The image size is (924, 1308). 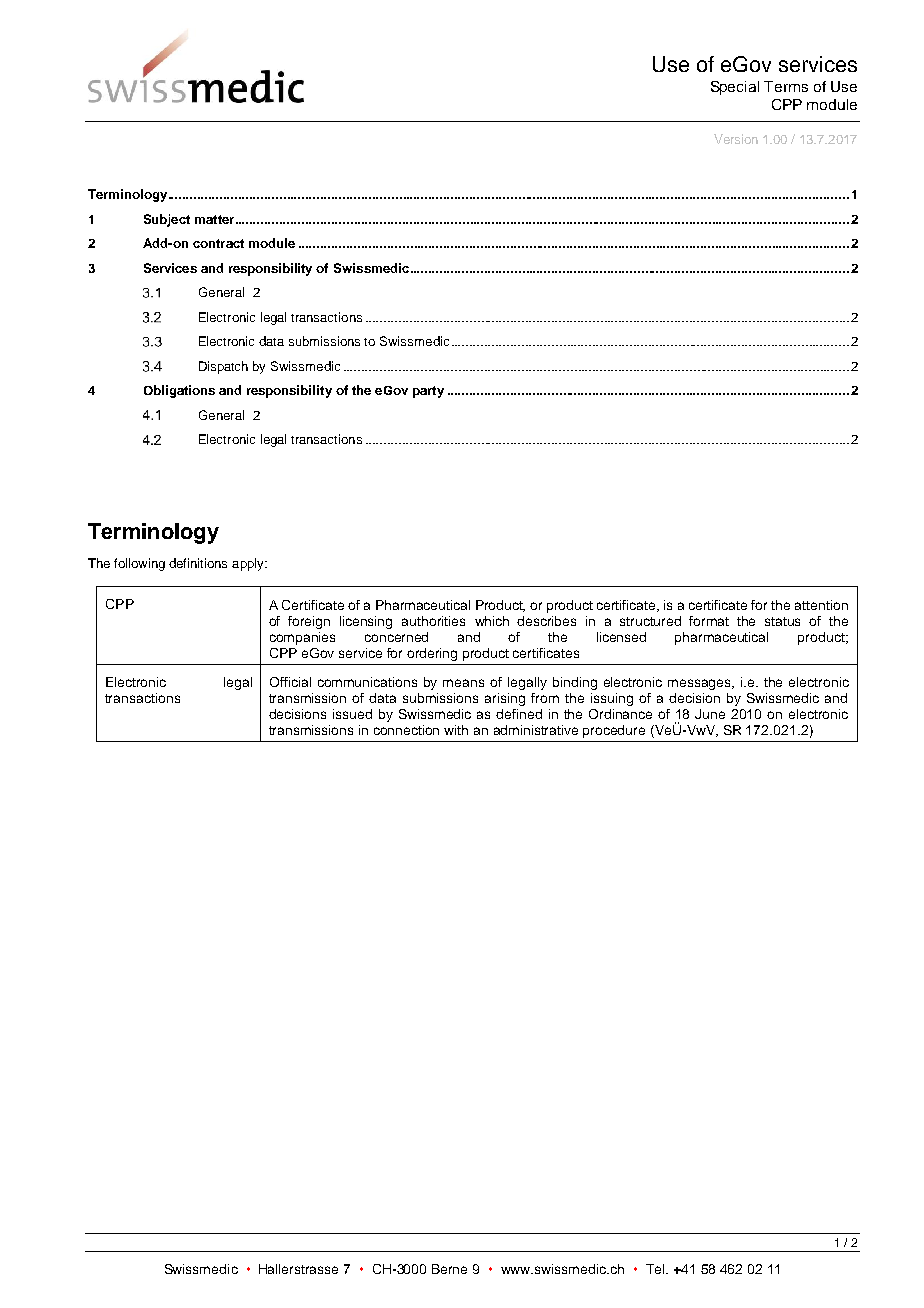 What do you see at coordinates (821, 605) in the image?
I see `attention` at bounding box center [821, 605].
